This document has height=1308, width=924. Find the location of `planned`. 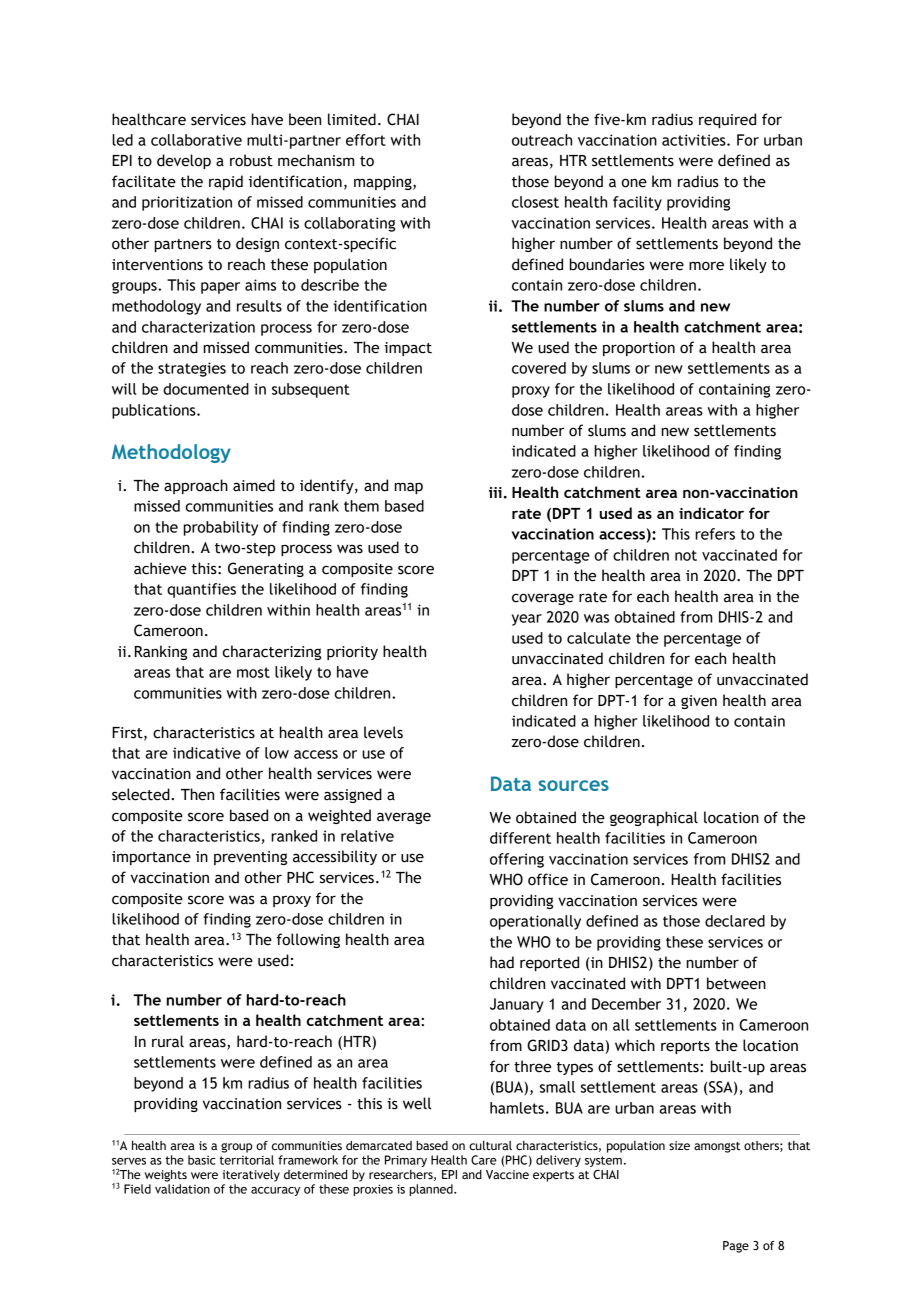

planned is located at coordinates (432, 1190).
